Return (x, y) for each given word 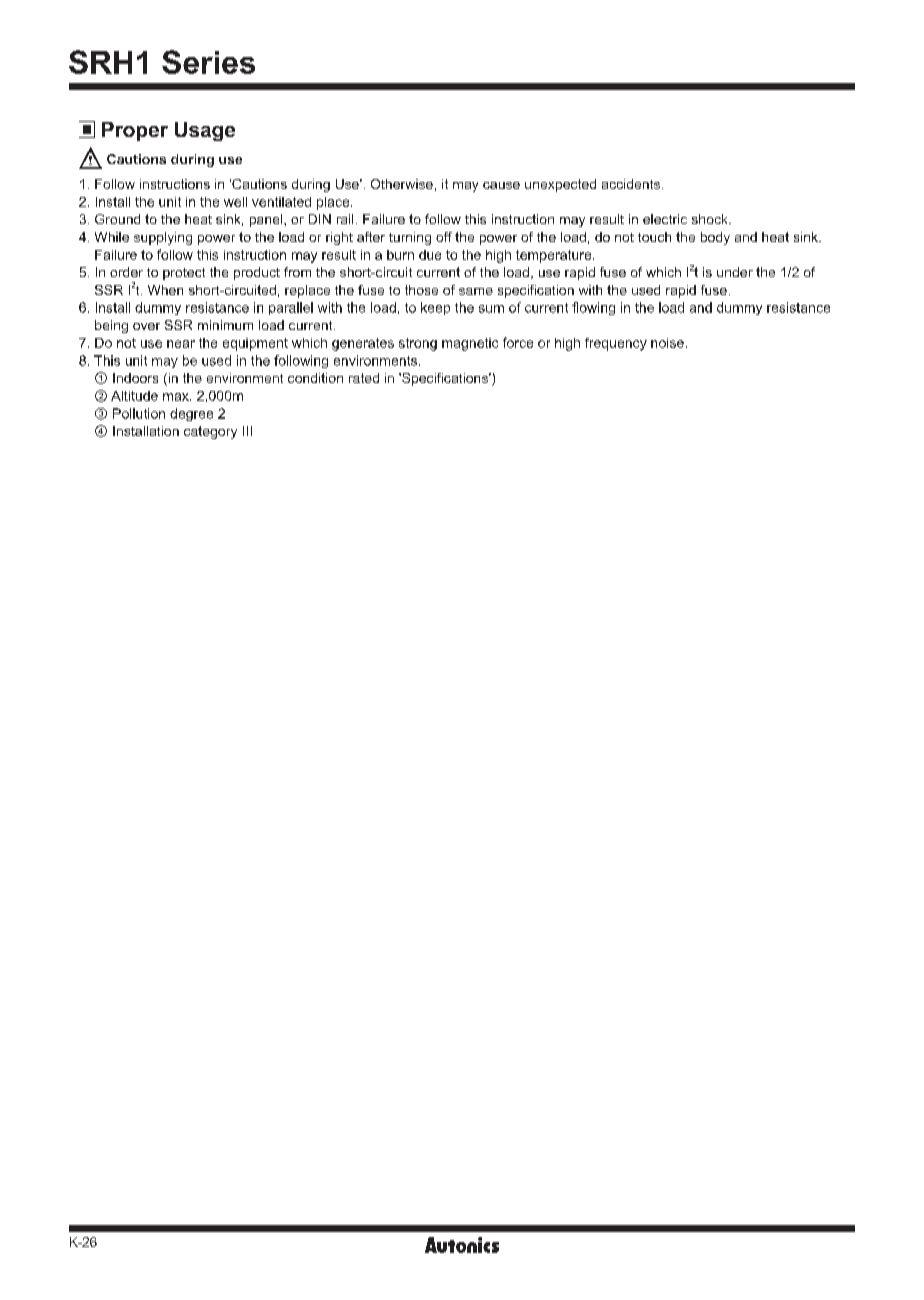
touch (654, 237)
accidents (632, 184)
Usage (205, 131)
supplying (163, 238)
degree (191, 414)
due (430, 255)
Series (208, 62)
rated (364, 378)
